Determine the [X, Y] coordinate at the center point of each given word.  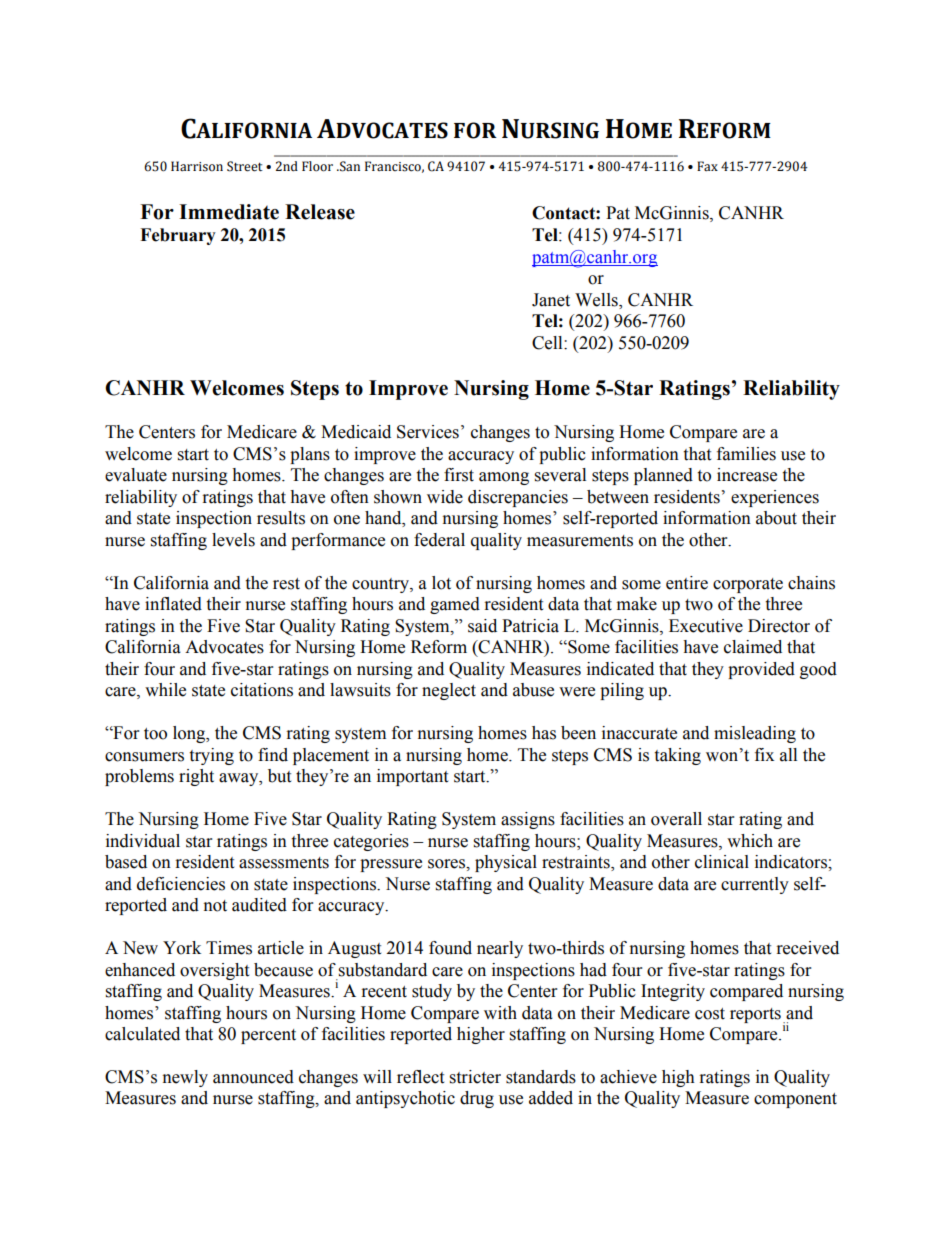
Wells [597, 301]
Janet [551, 300]
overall [676, 819]
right [196, 777]
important [412, 777]
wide [445, 497]
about [776, 518]
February [178, 236]
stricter [475, 1077]
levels [233, 540]
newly [185, 1078]
